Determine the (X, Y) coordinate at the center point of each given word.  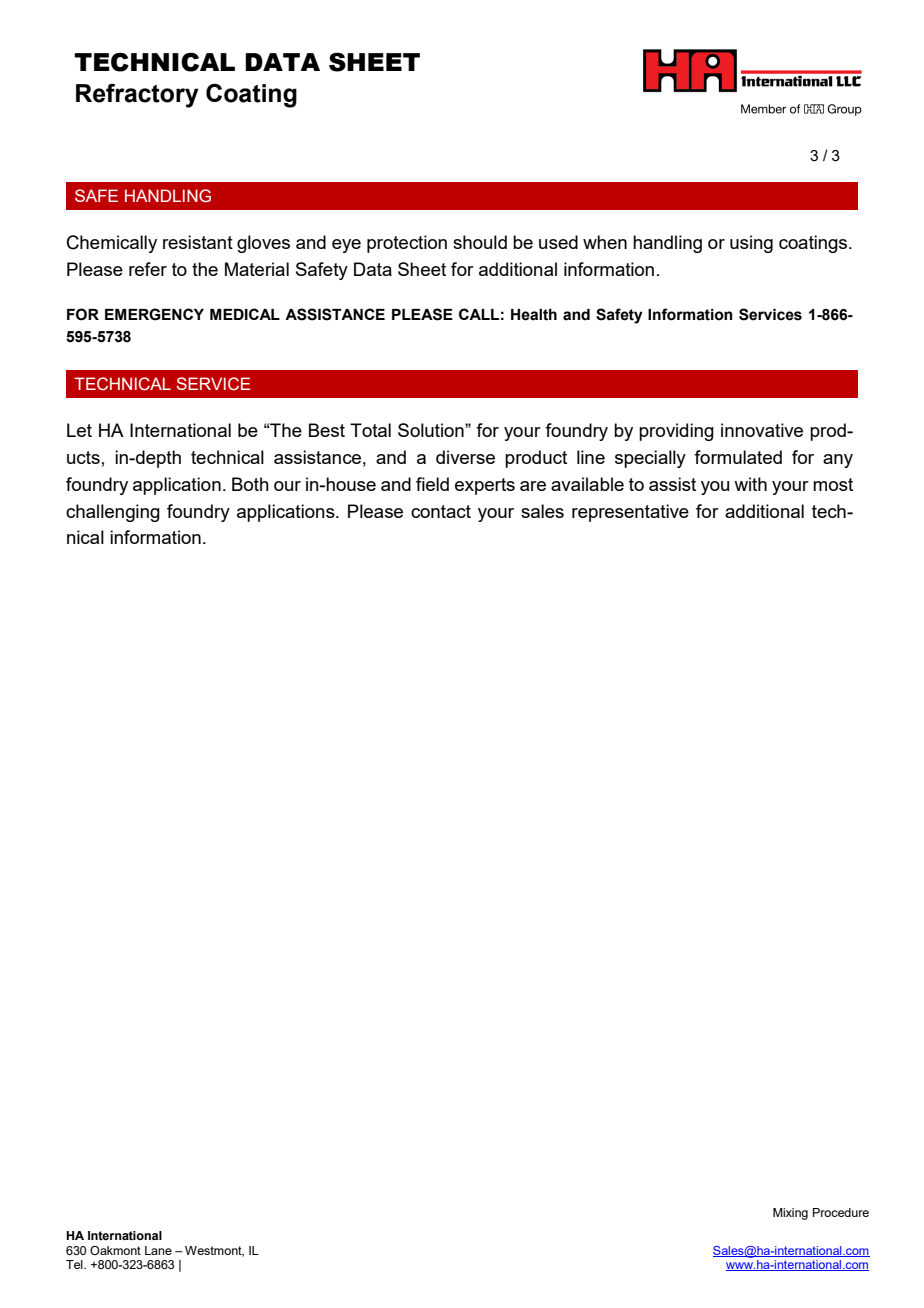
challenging (113, 513)
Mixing (790, 1214)
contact (441, 511)
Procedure (841, 1212)
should (480, 242)
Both (250, 484)
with (750, 484)
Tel (75, 1264)
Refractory (137, 96)
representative (630, 513)
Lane (158, 1250)
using (751, 244)
